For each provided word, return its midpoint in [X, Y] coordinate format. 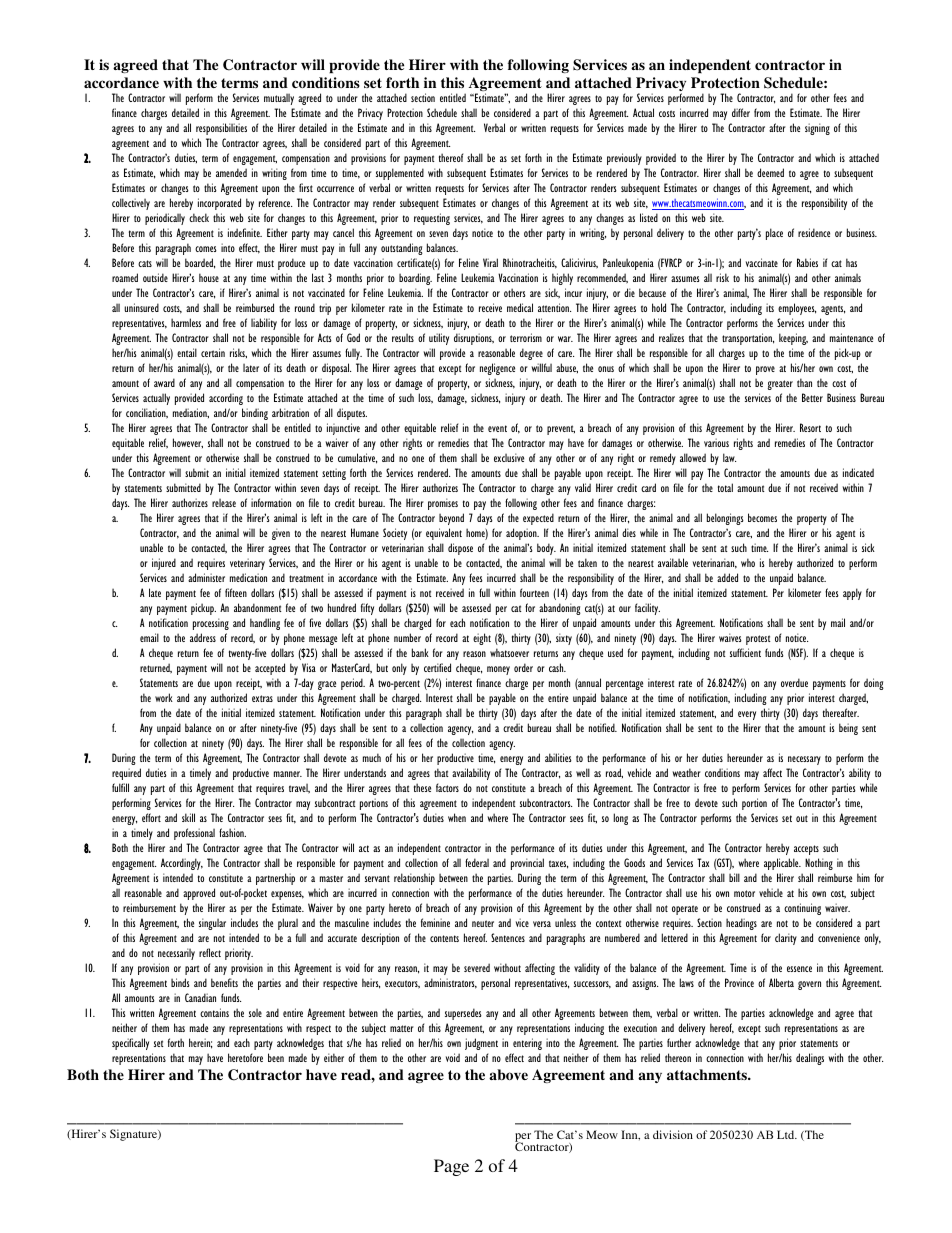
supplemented [400, 174]
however [188, 443]
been [276, 1057]
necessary [804, 760]
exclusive [509, 457]
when [457, 817]
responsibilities [221, 129]
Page [451, 1167]
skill [188, 817]
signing [817, 129]
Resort [810, 427]
